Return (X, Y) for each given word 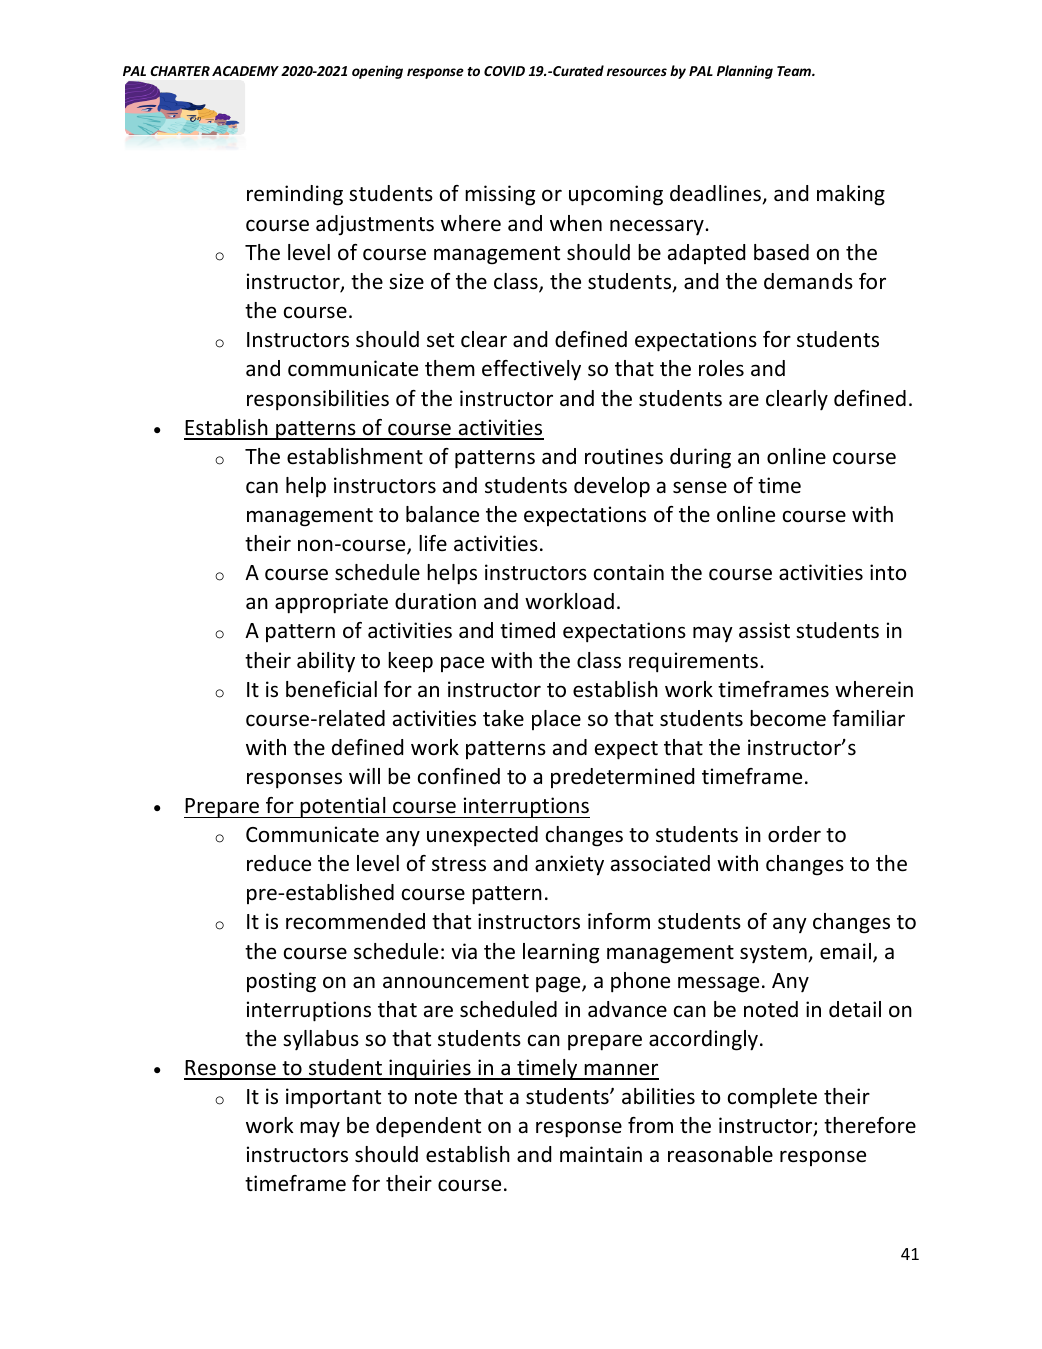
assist (764, 630)
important (333, 1098)
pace (462, 664)
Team (795, 71)
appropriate (331, 603)
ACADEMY (245, 71)
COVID (504, 71)
